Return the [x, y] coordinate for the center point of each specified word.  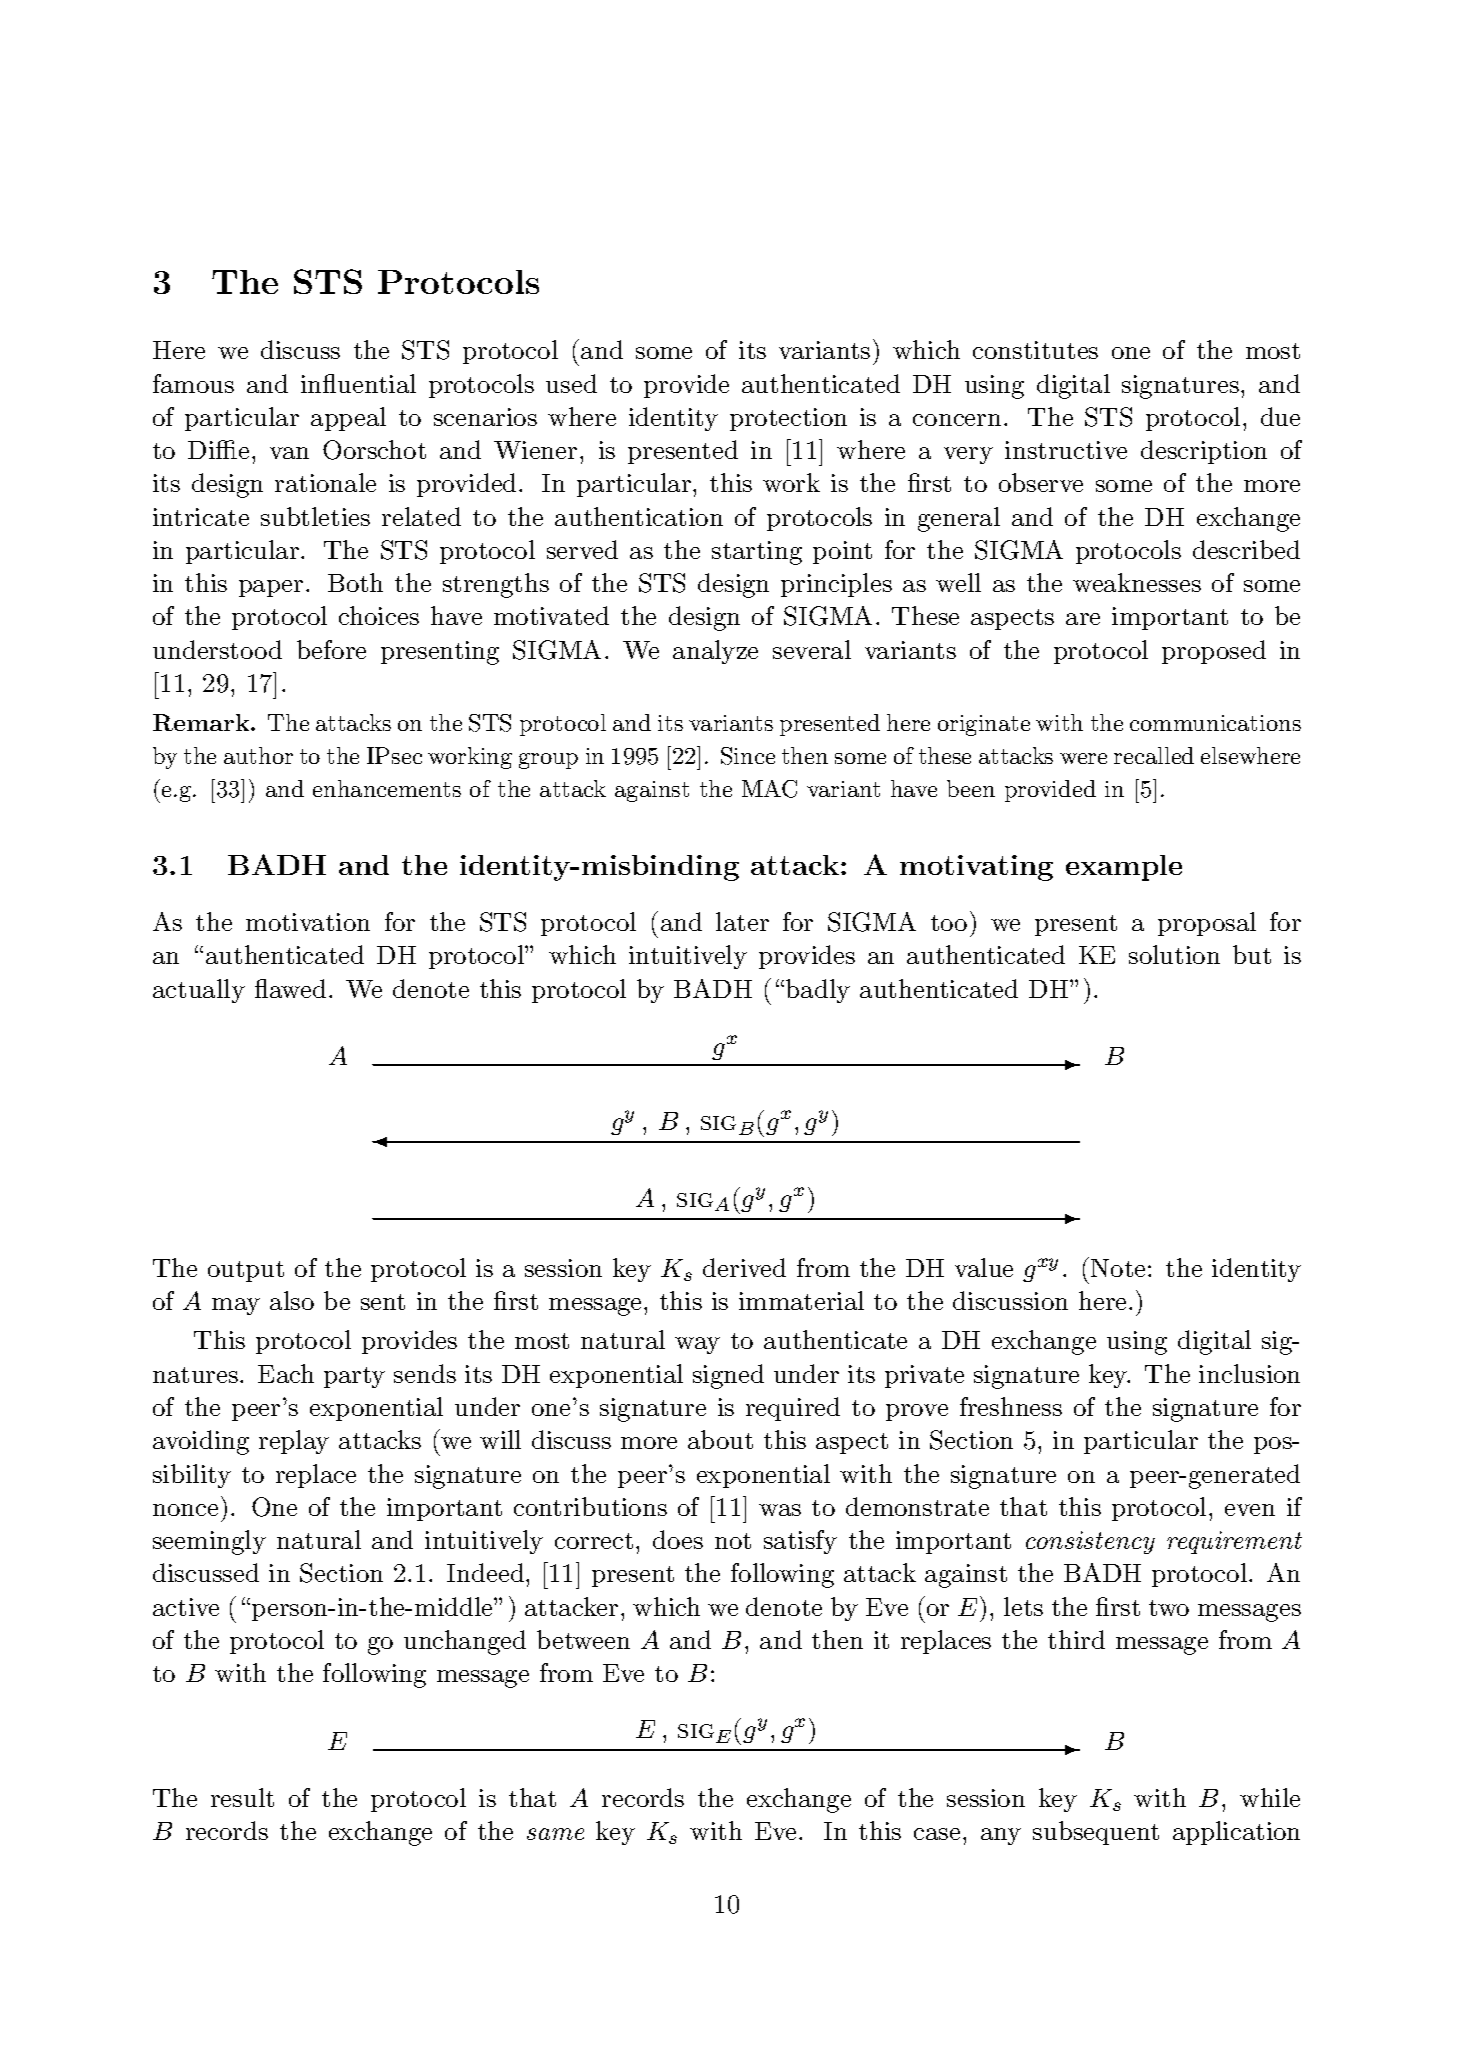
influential [358, 383]
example [1124, 868]
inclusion [1249, 1373]
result [242, 1797]
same [555, 1834]
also [292, 1300]
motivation [308, 922]
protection [788, 419]
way [697, 1345]
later [742, 921]
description [1204, 452]
